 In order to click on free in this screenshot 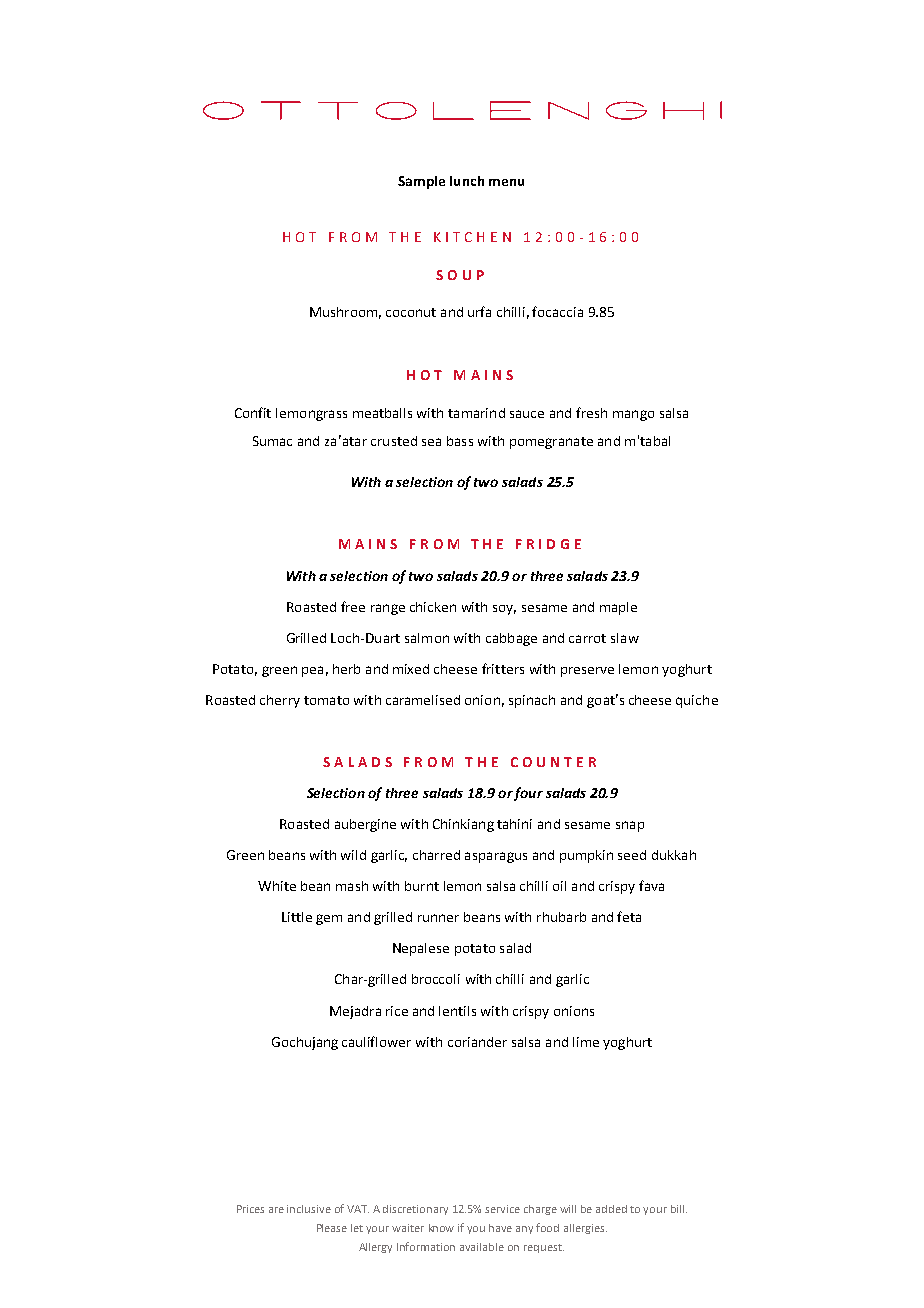, I will do `click(353, 606)`.
